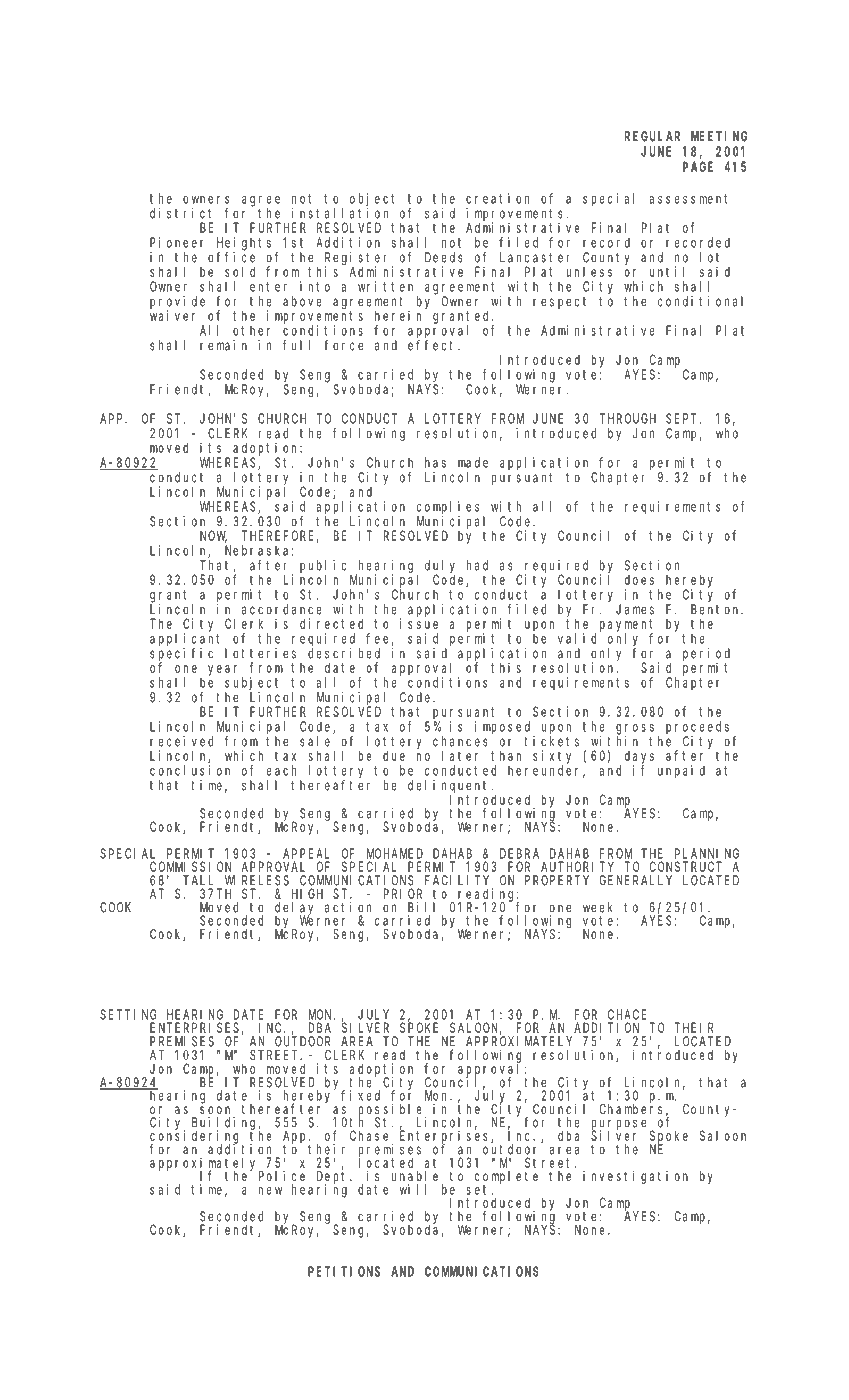  Describe the element at coordinates (223, 345) in the image. I see `remain` at that location.
